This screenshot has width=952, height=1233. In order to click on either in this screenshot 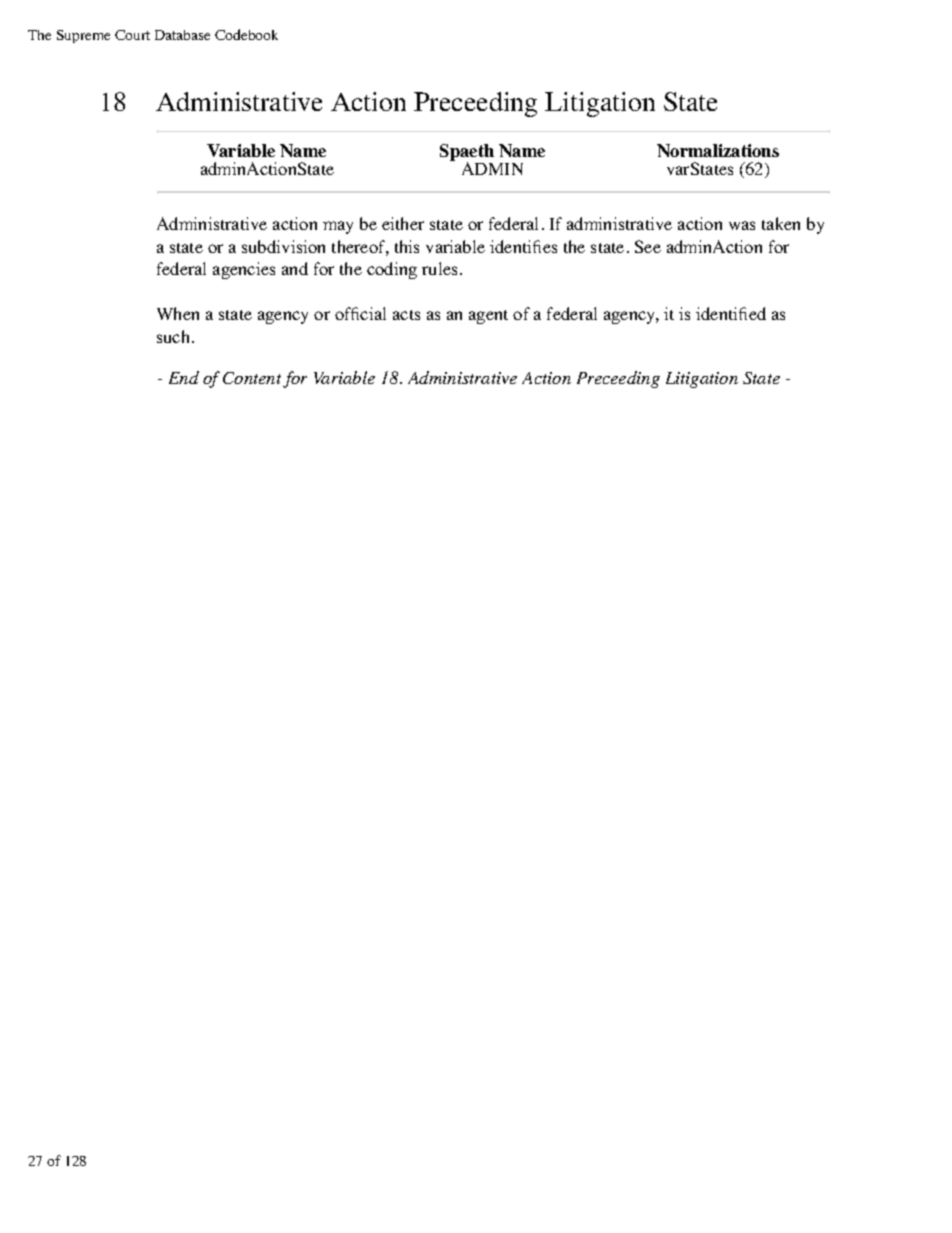, I will do `click(403, 223)`.
